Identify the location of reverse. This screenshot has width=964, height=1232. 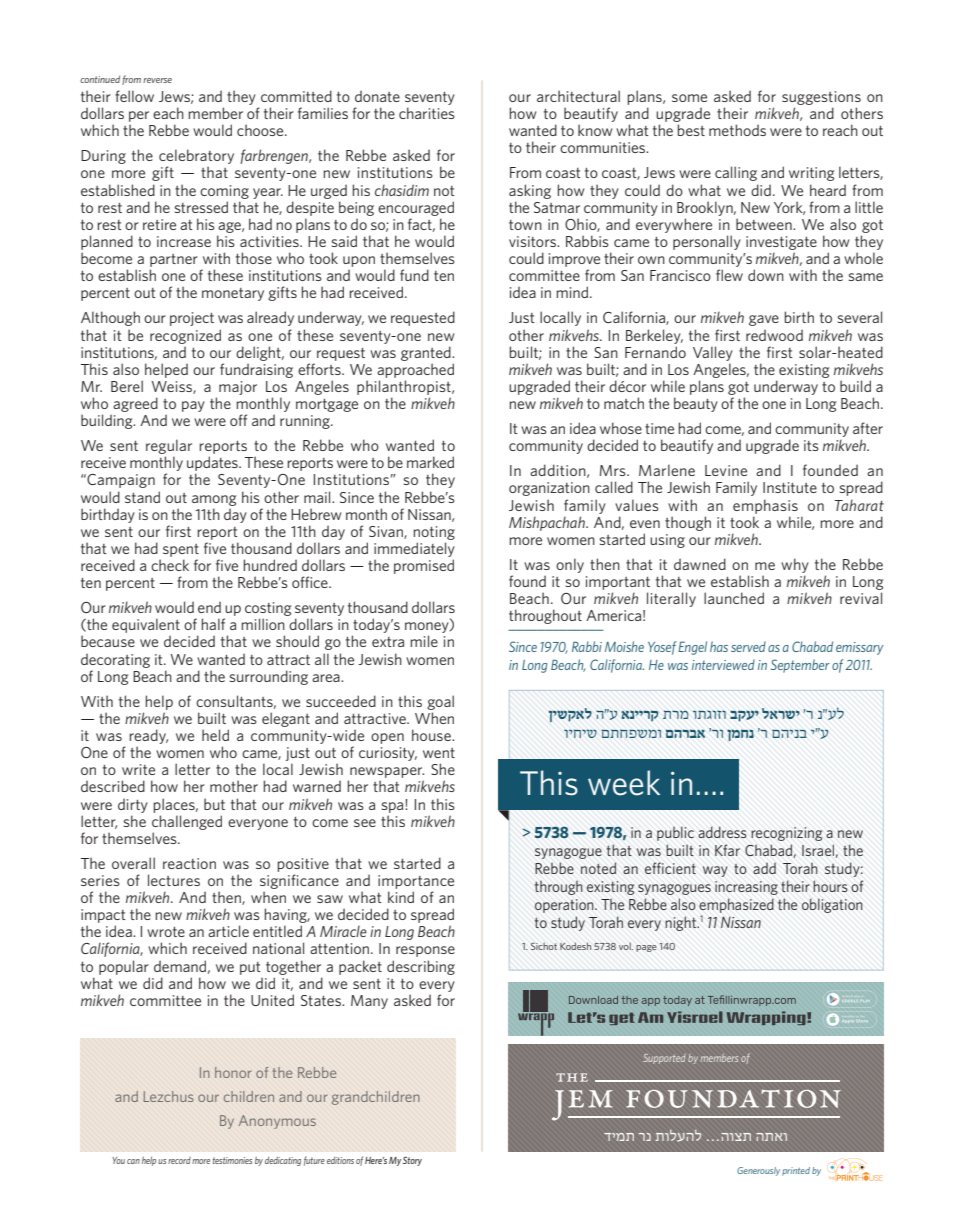
(157, 80).
